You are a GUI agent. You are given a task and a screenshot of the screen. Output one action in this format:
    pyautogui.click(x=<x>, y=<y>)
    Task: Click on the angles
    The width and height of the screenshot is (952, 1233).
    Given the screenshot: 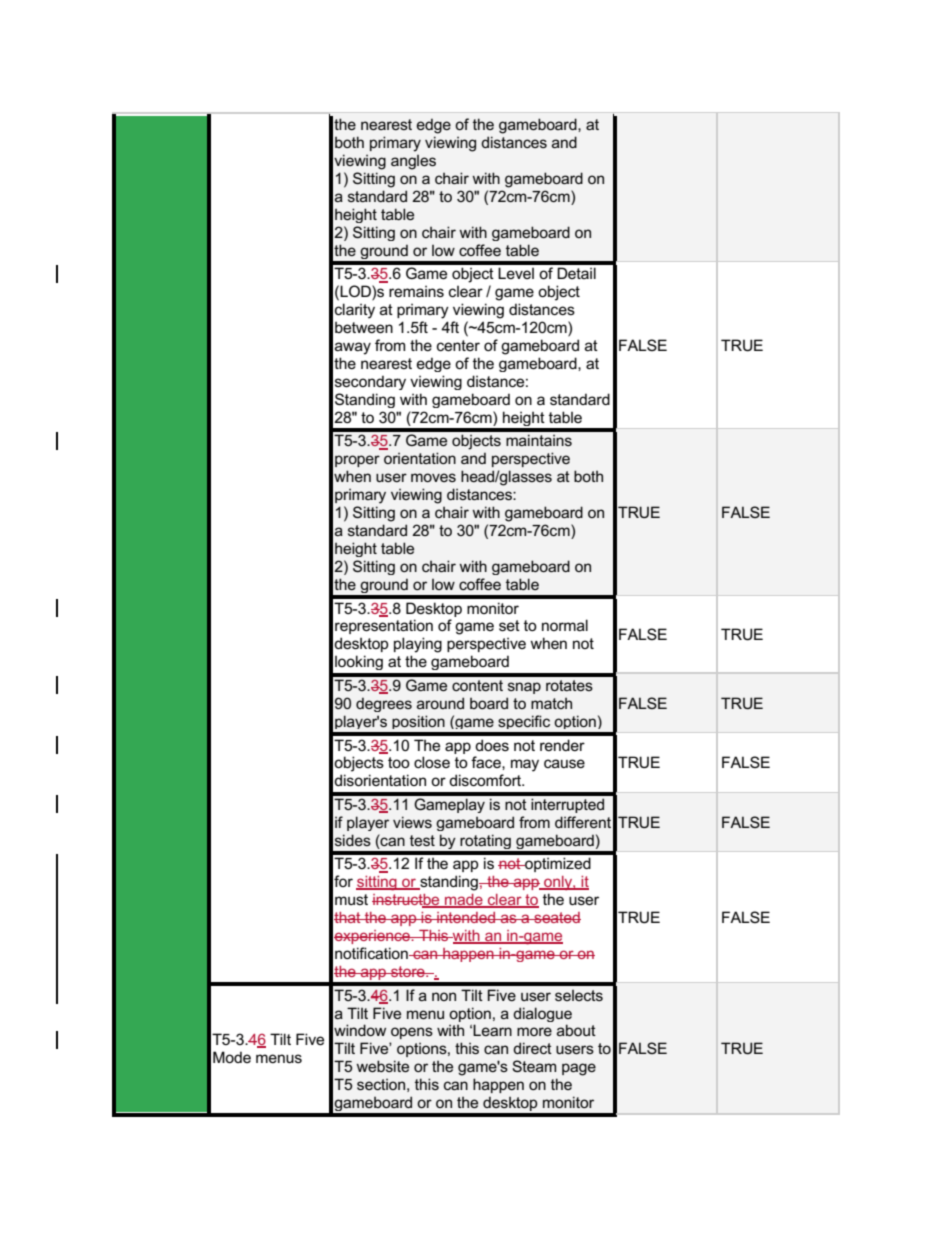 What is the action you would take?
    pyautogui.click(x=413, y=162)
